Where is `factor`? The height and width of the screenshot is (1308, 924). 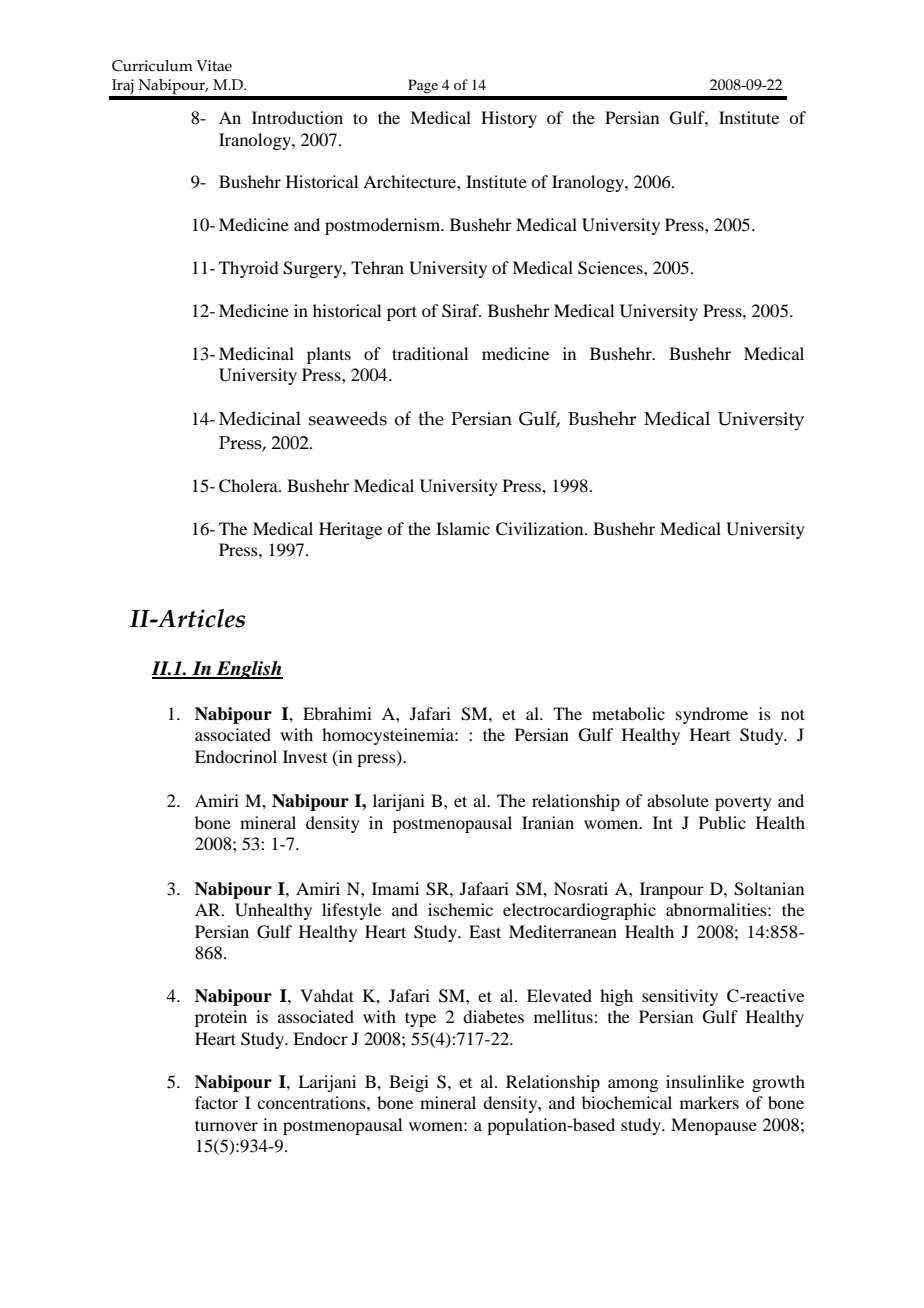 factor is located at coordinates (216, 1102).
